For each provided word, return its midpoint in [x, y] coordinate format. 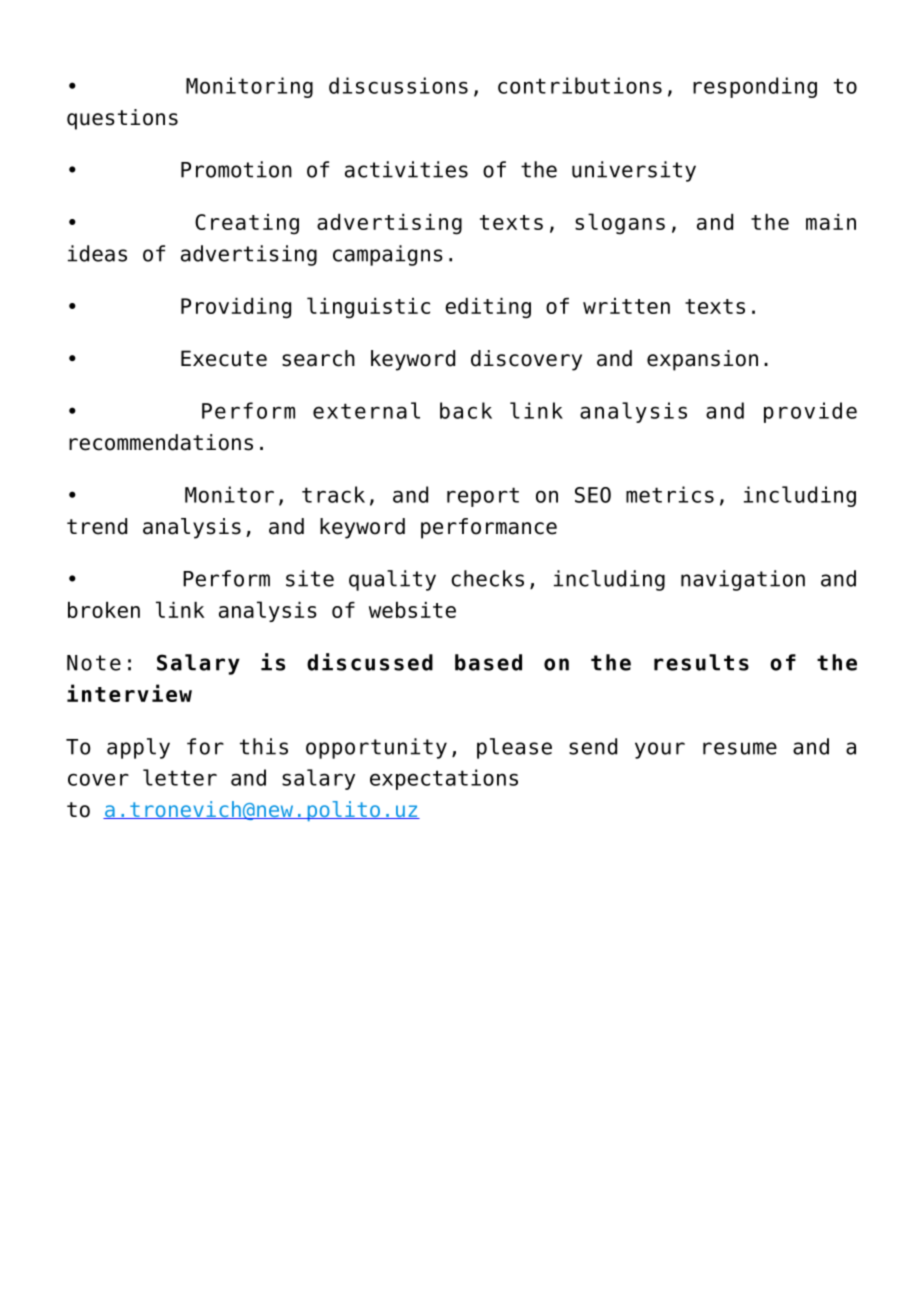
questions [122, 119]
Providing [236, 308]
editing [488, 308]
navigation [743, 580]
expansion [702, 360]
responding [755, 87]
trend [97, 526]
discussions [398, 85]
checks [487, 578]
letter [180, 777]
